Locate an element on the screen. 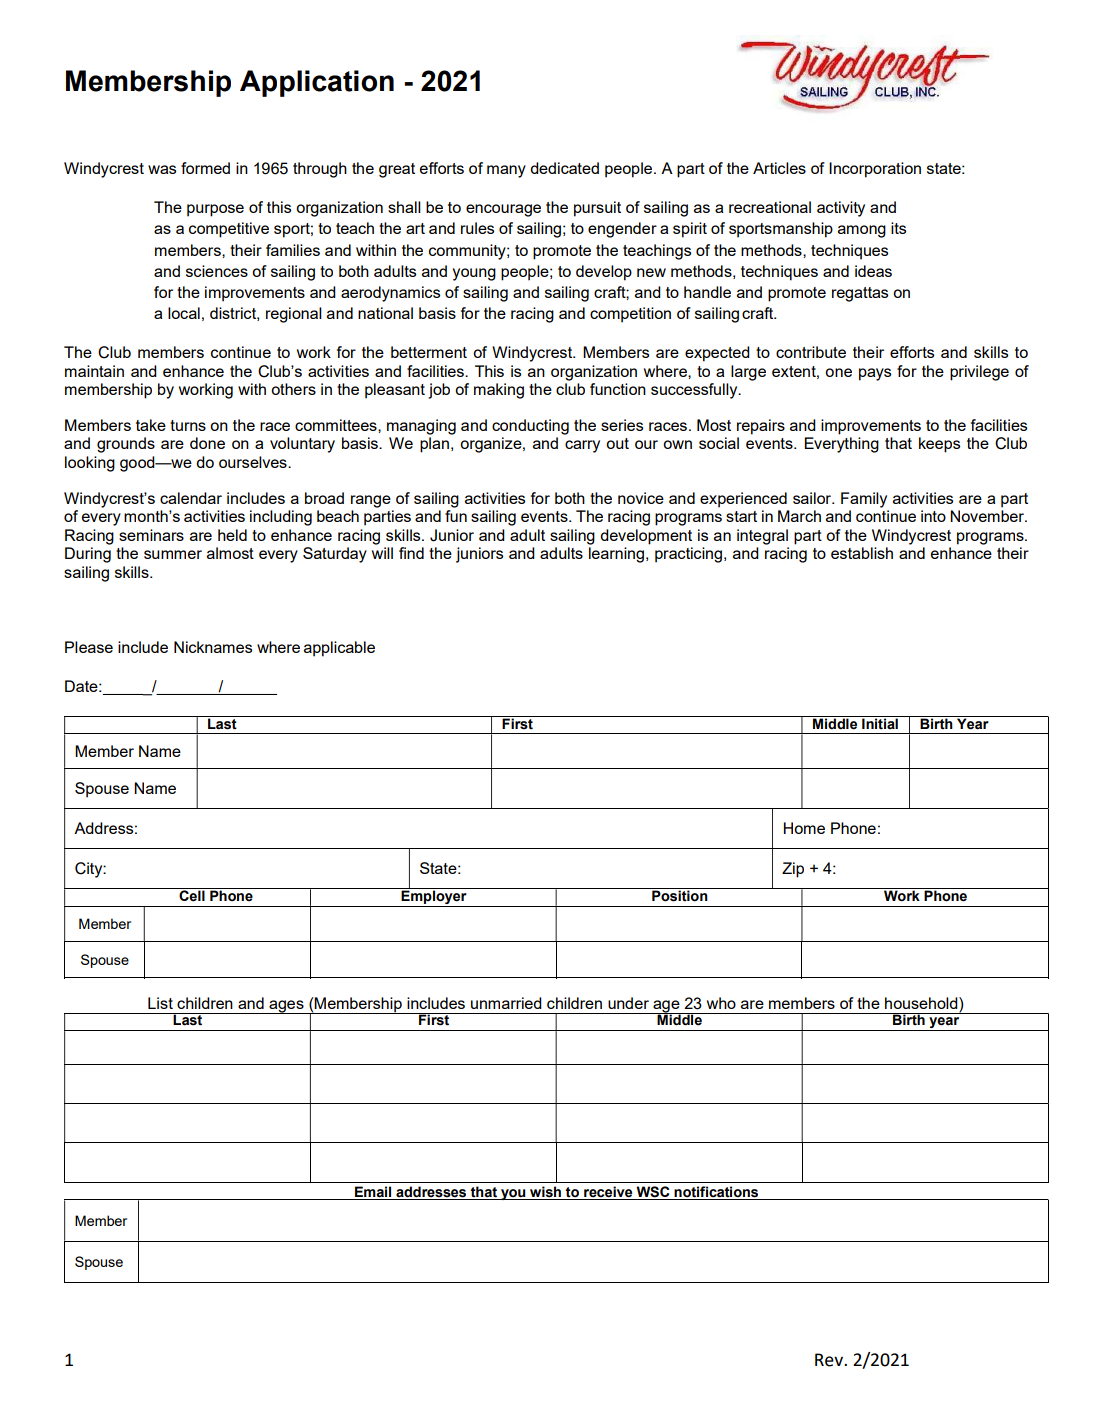 Image resolution: width=1093 pixels, height=1414 pixels. Zip is located at coordinates (793, 870).
